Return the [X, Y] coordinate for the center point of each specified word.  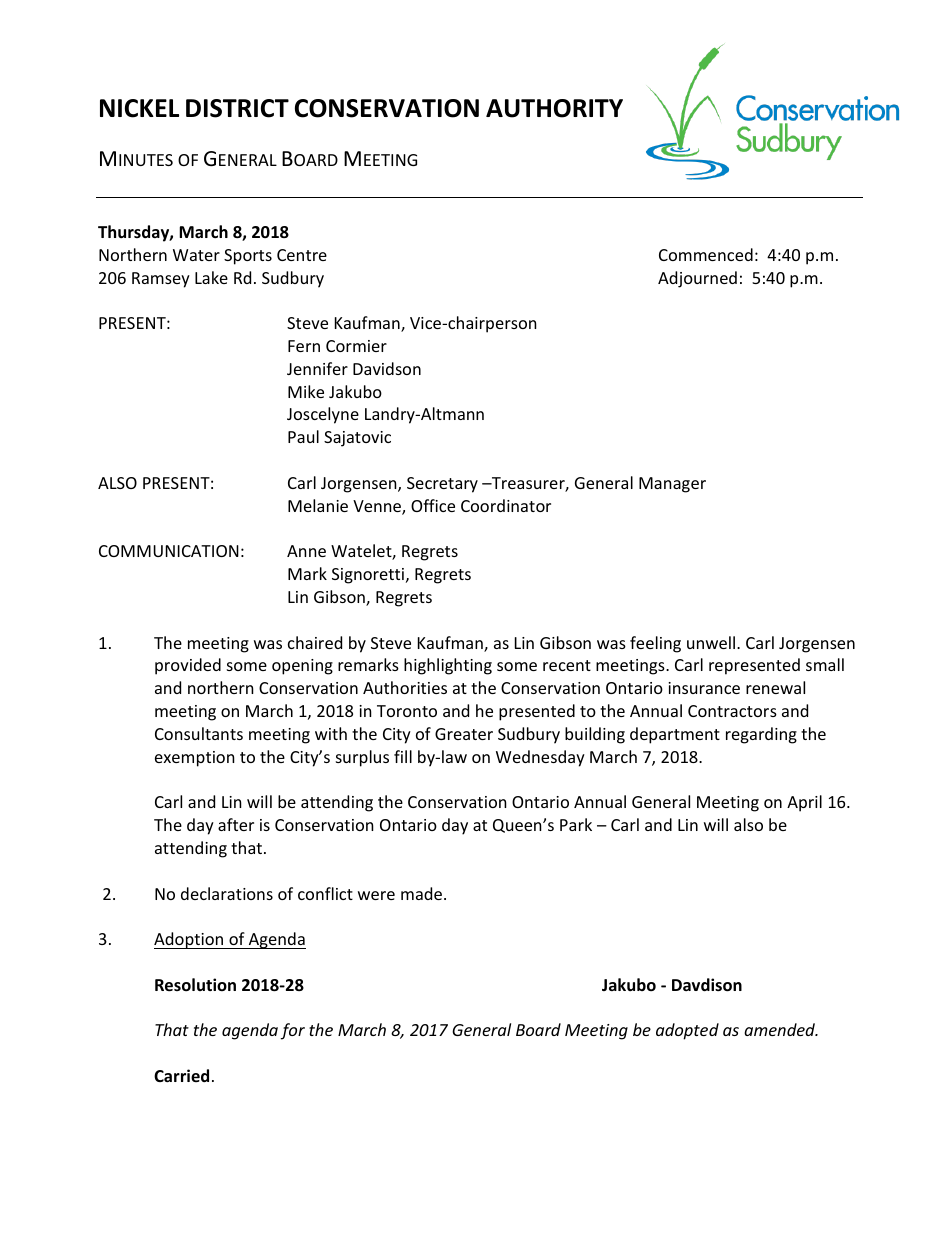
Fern [304, 346]
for [293, 1031]
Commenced [706, 254]
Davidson [387, 368]
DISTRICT [237, 108]
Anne [306, 551]
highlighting [448, 666]
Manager [672, 485]
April [804, 803]
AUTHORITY [554, 108]
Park [576, 824]
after [236, 824]
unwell [712, 642]
